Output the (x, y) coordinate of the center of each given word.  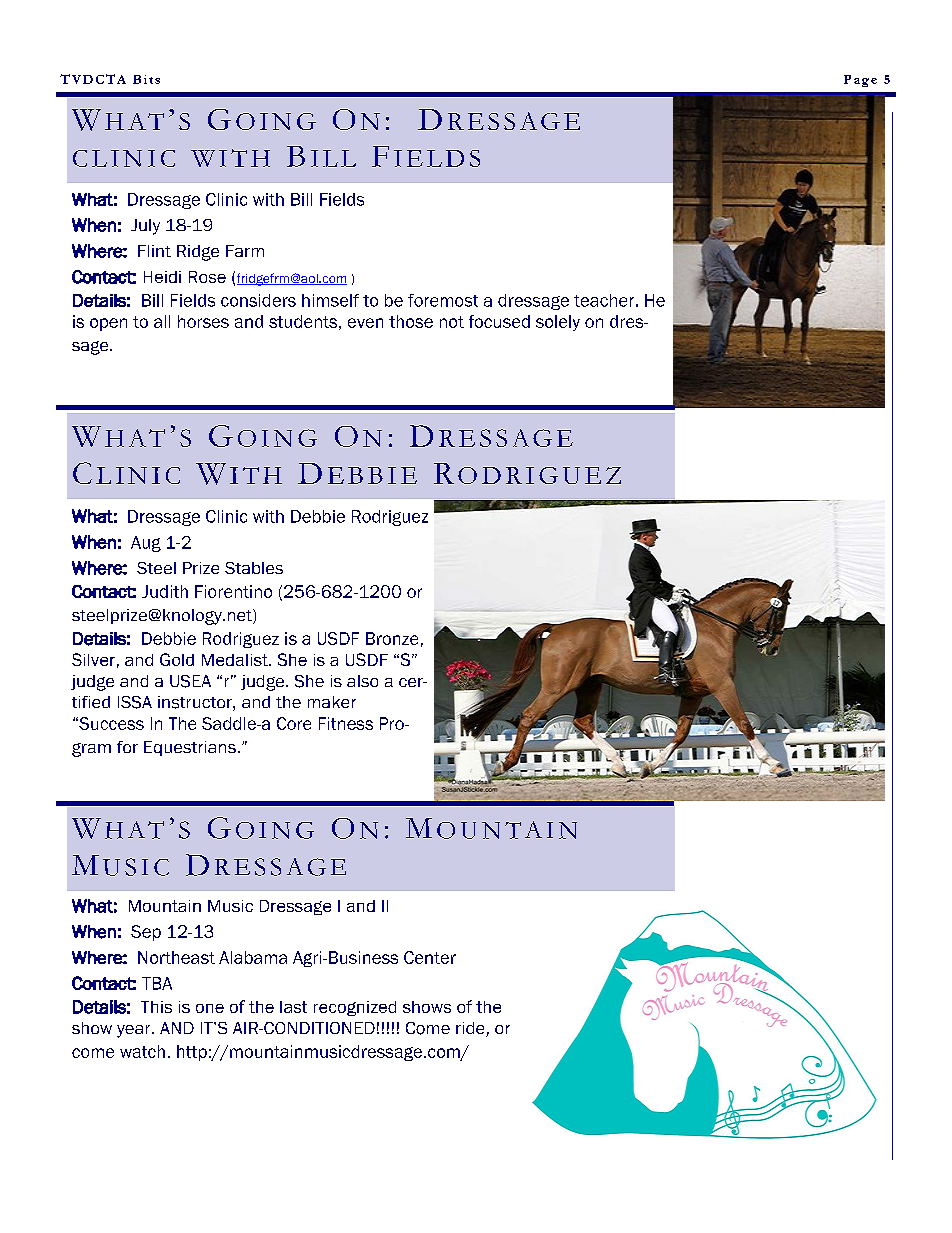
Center (430, 957)
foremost (443, 300)
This (156, 1007)
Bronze (392, 638)
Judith (165, 591)
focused (499, 321)
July (145, 227)
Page (860, 81)
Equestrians (190, 748)
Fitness (346, 723)
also (362, 681)
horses (203, 321)
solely (558, 323)
